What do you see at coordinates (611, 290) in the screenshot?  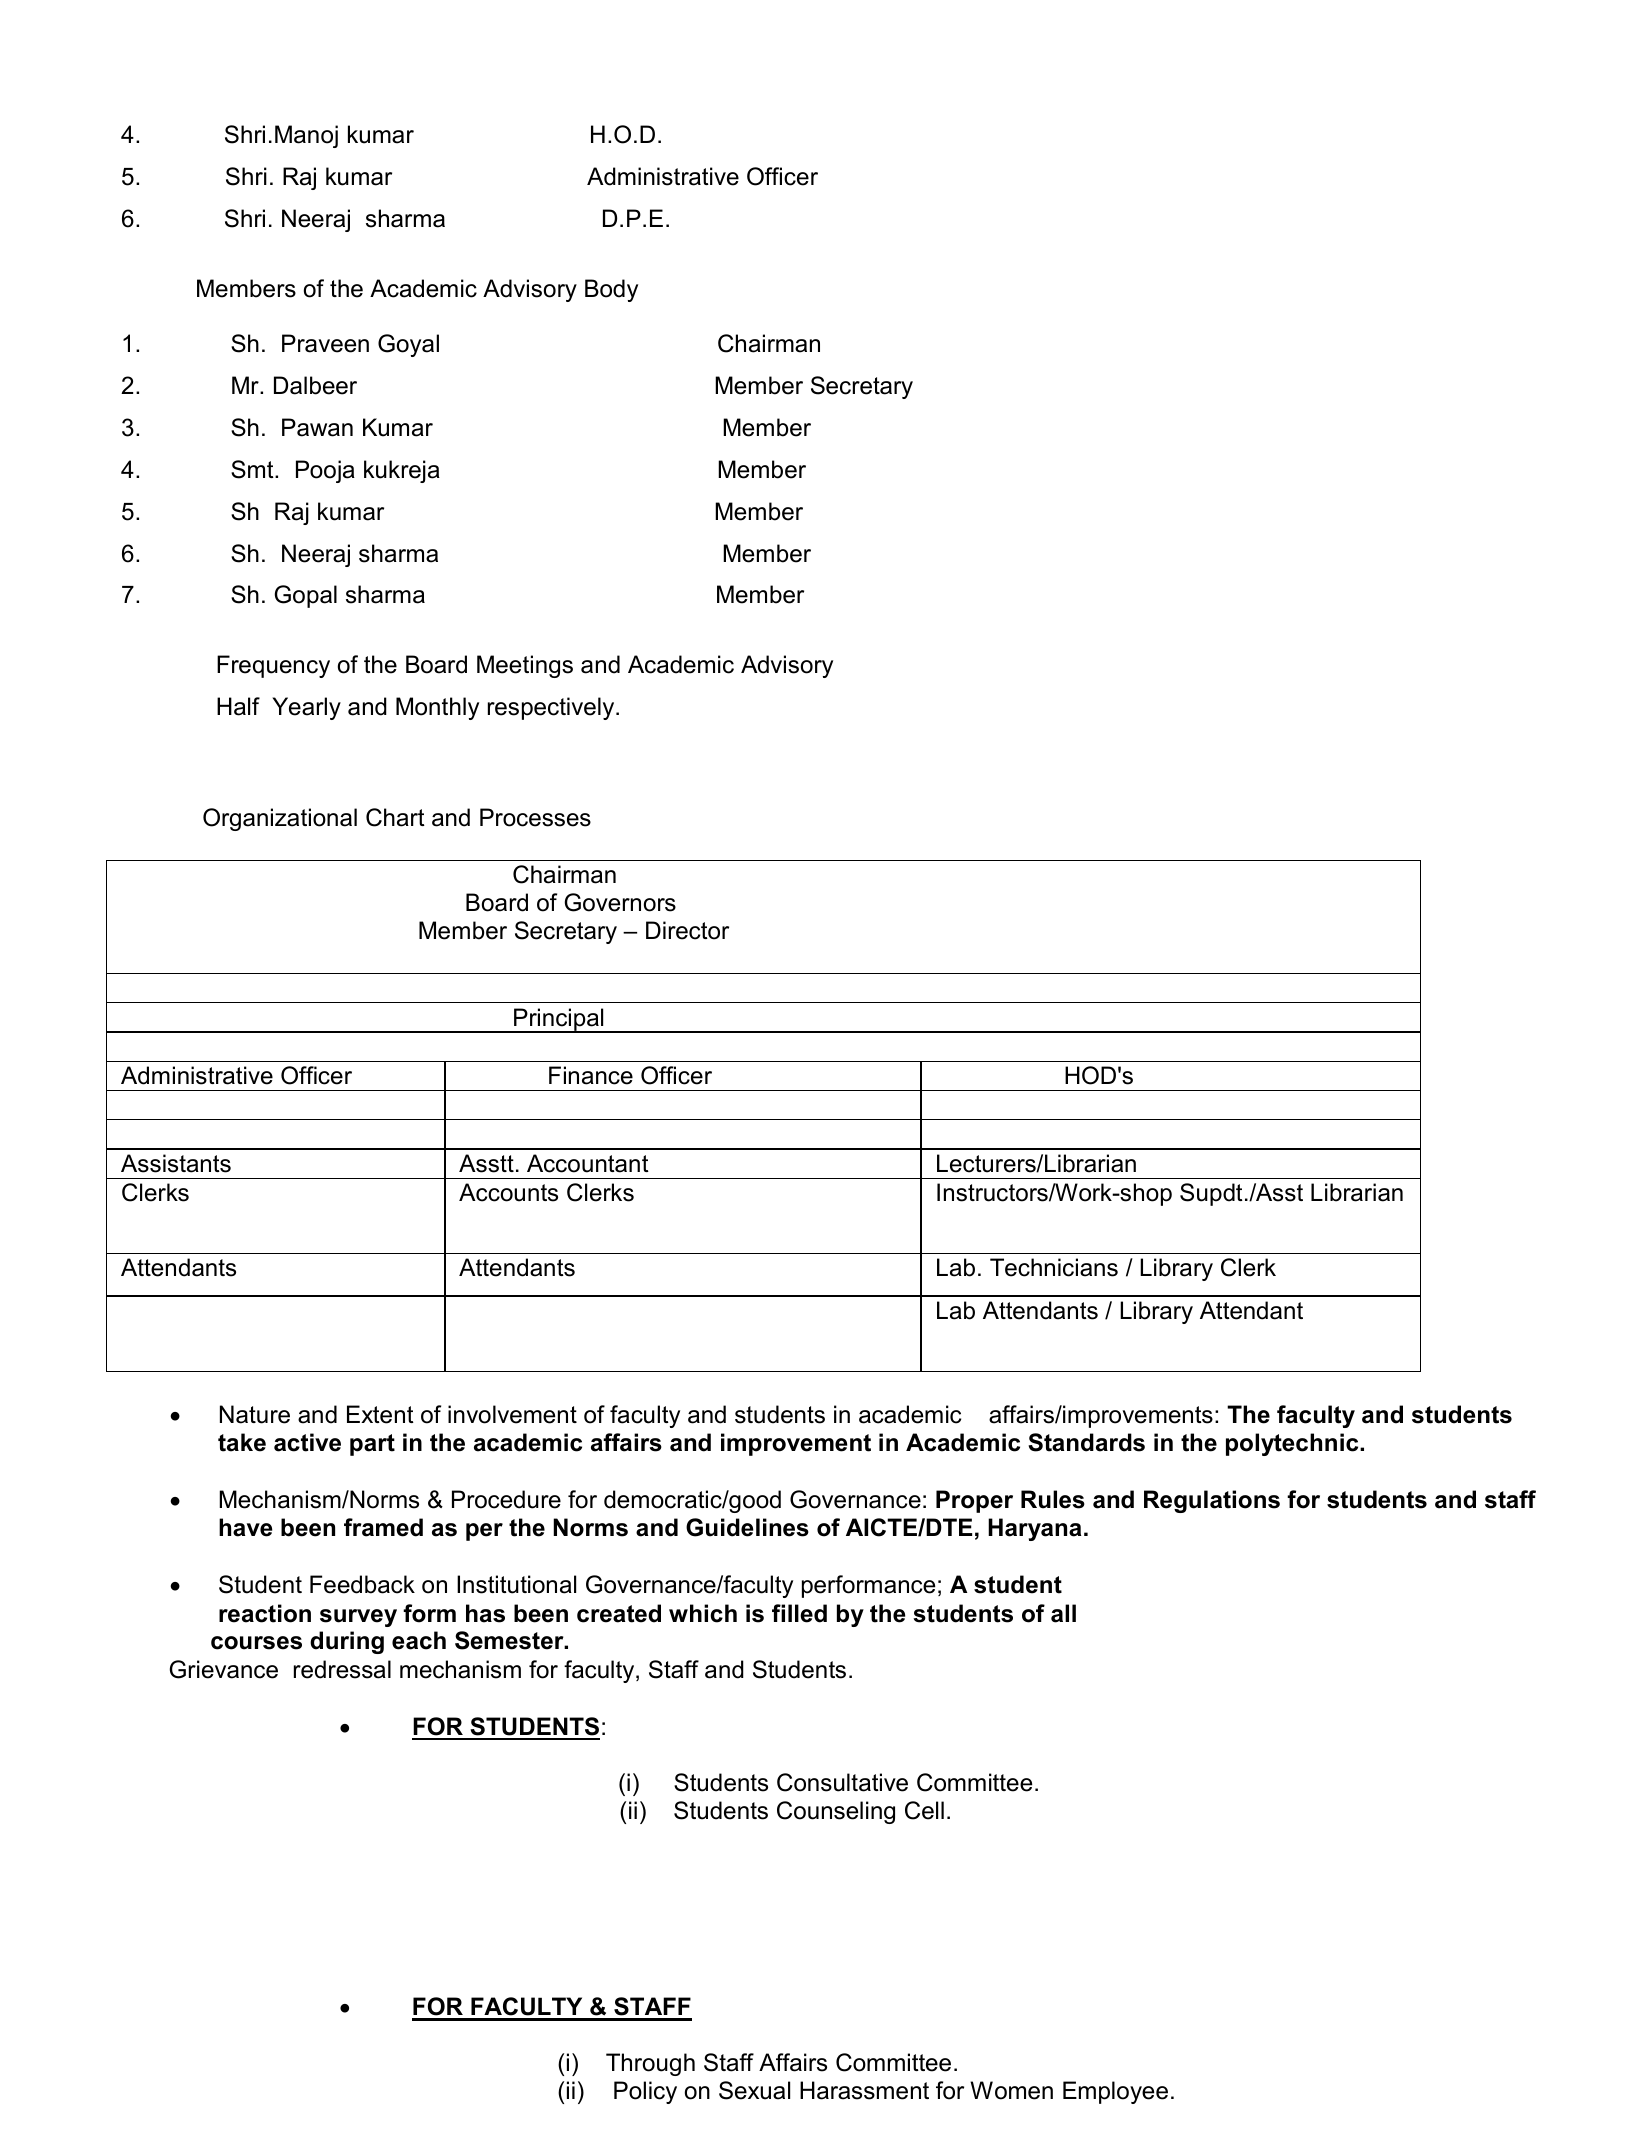 I see `Body` at bounding box center [611, 290].
